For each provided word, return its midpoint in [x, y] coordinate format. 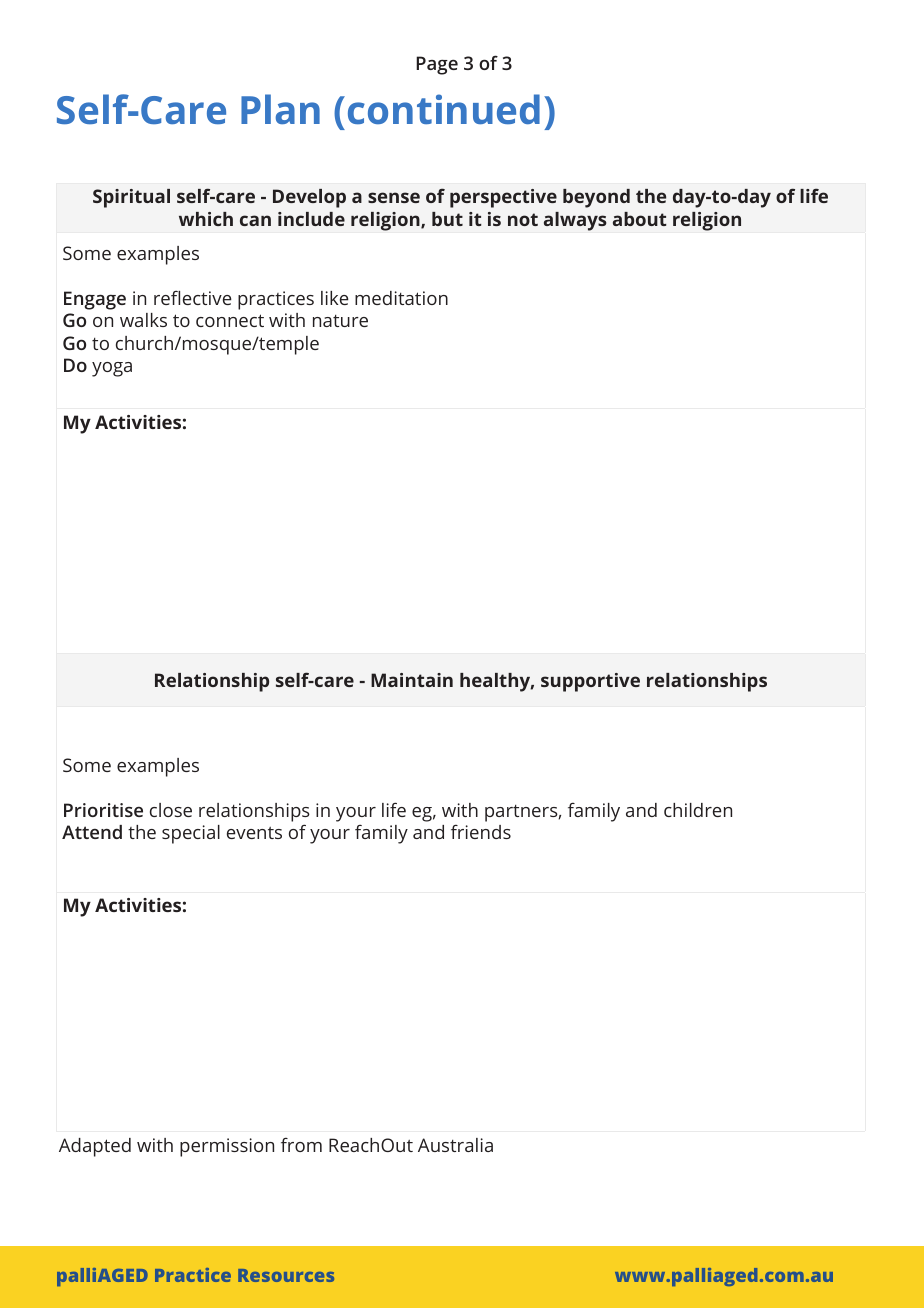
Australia [455, 1145]
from [301, 1145]
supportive [590, 682]
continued [444, 109]
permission [227, 1147]
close [171, 810]
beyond [596, 198]
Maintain [412, 680]
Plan [280, 109]
